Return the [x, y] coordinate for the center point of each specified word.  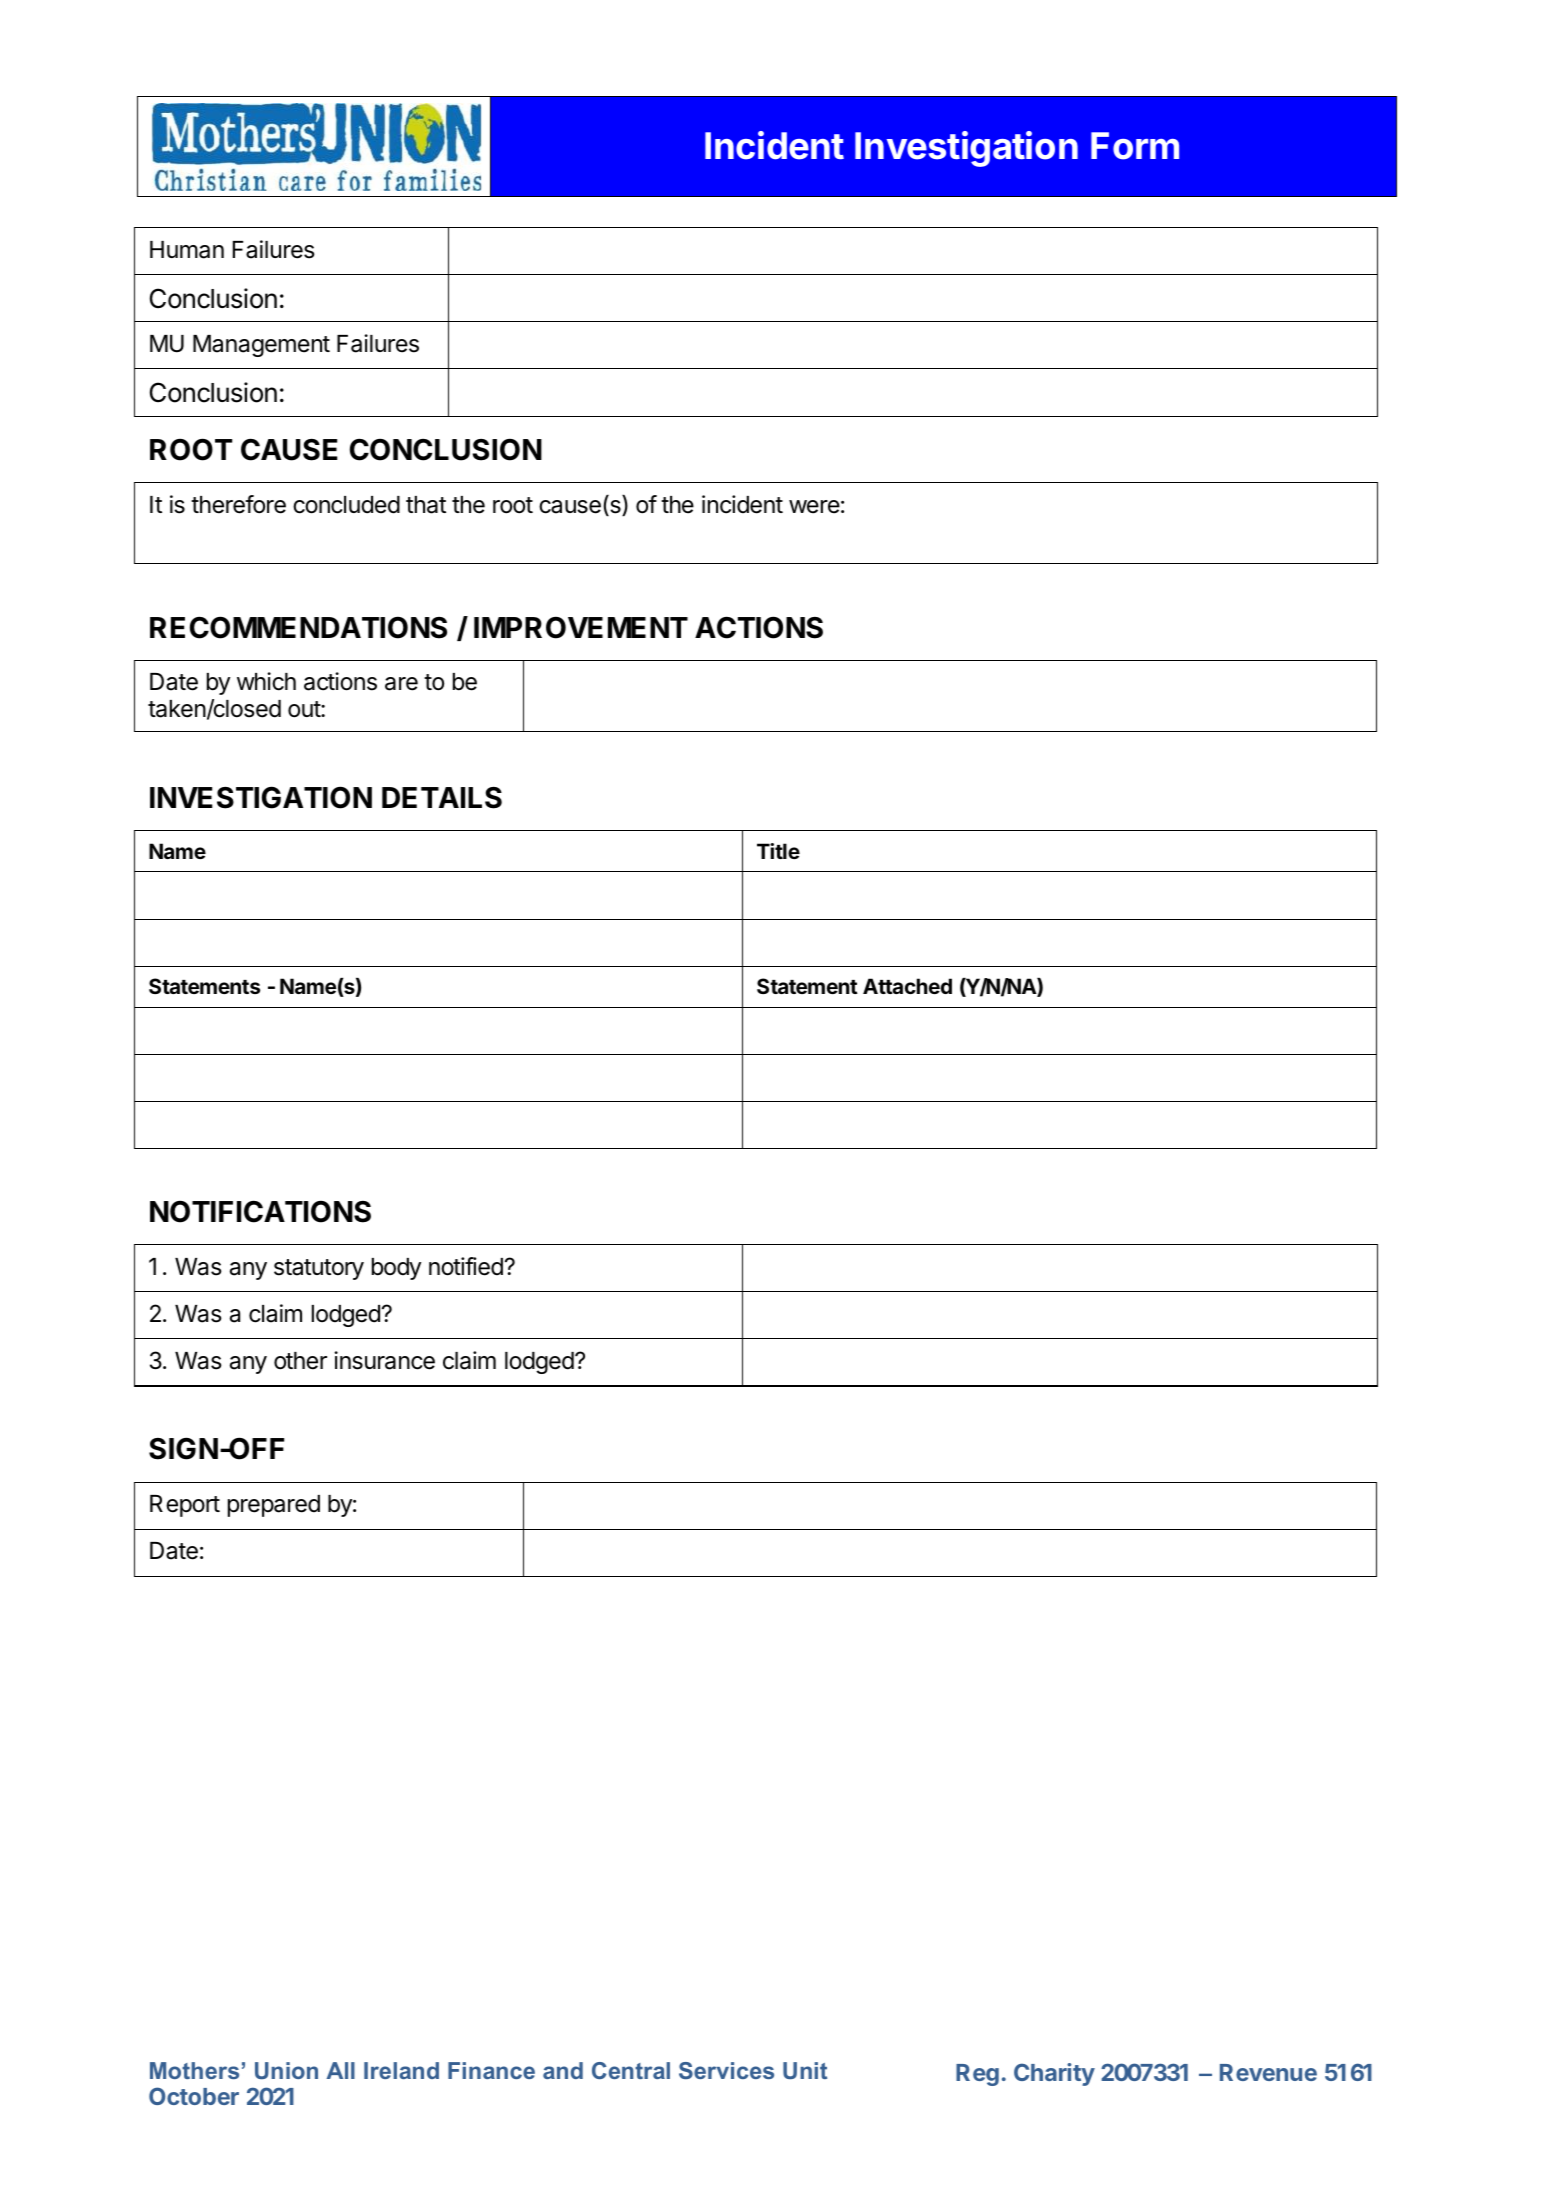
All [341, 2070]
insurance [384, 1360]
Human [187, 250]
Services [726, 2070]
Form [1135, 146]
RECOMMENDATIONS [298, 627]
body [396, 1269]
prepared [274, 1506]
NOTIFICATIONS [260, 1211]
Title [778, 851]
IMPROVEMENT [581, 627]
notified [466, 1266]
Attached [907, 986]
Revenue [1268, 2072]
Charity [1054, 2074]
